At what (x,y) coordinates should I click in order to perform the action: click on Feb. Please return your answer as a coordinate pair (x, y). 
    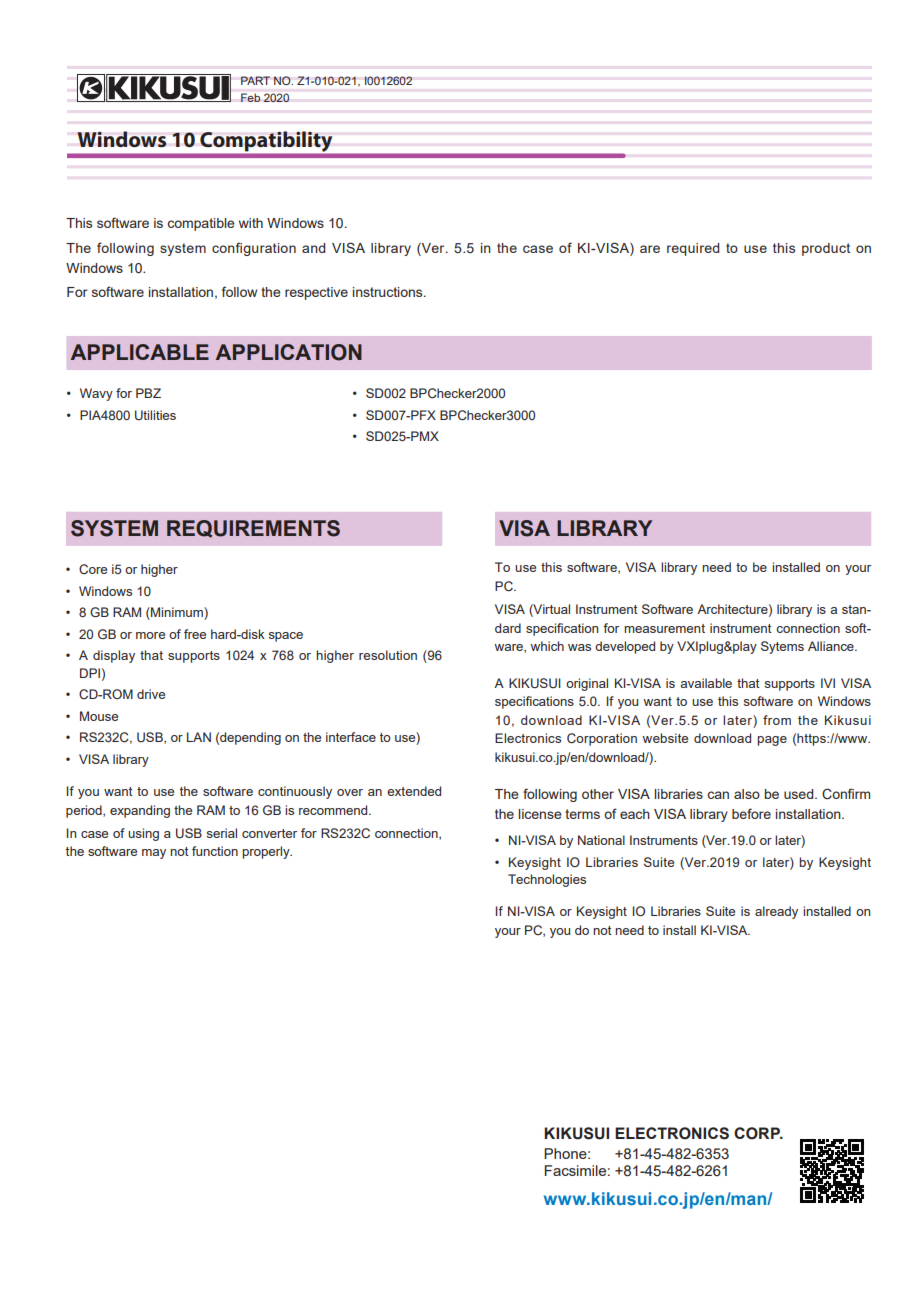
    Looking at the image, I should click on (250, 97).
